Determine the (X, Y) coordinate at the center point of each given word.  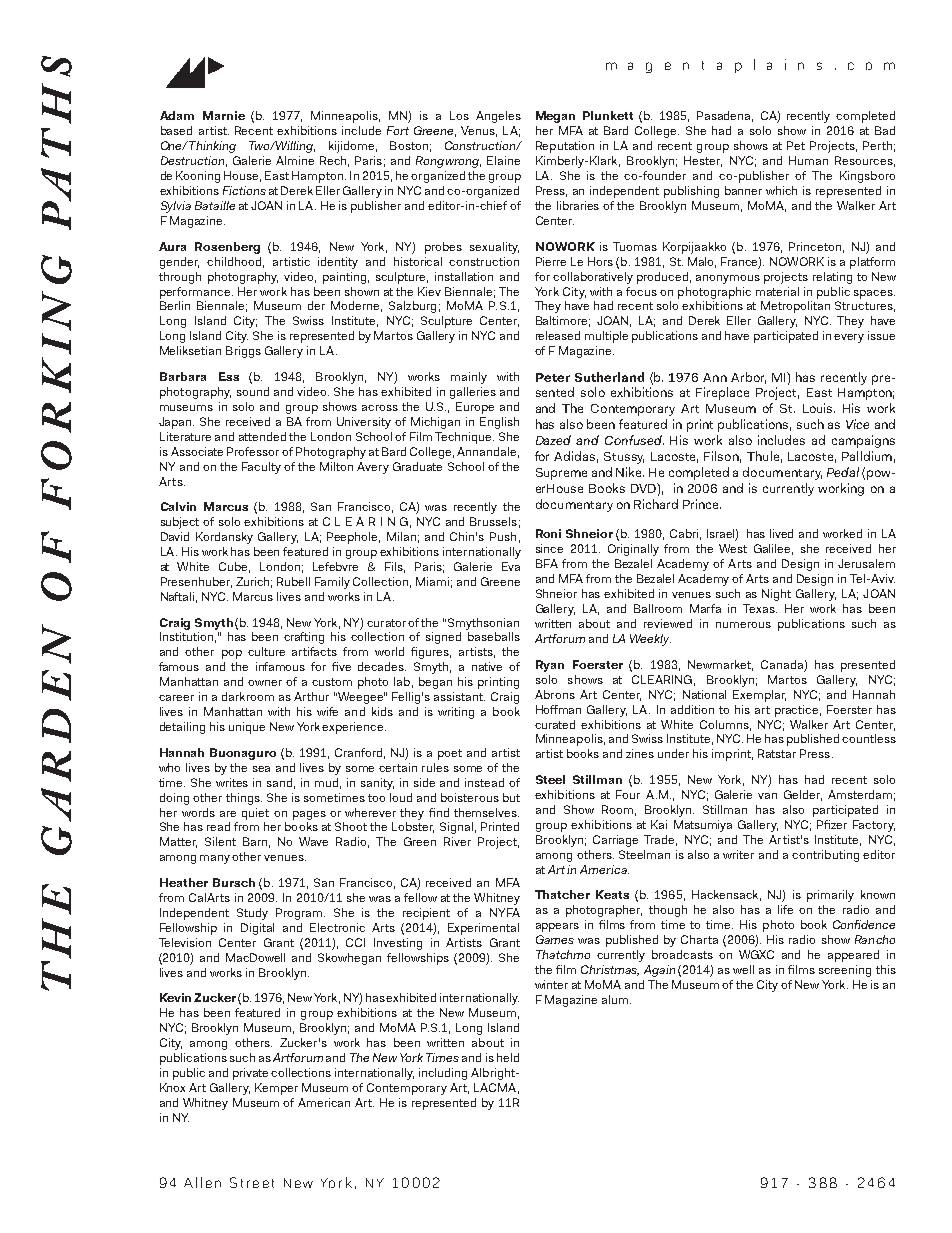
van (767, 796)
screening (845, 971)
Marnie (224, 115)
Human (808, 160)
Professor (253, 451)
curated (555, 724)
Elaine (503, 160)
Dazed (553, 440)
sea (261, 769)
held (508, 1057)
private (250, 1074)
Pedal (843, 472)
